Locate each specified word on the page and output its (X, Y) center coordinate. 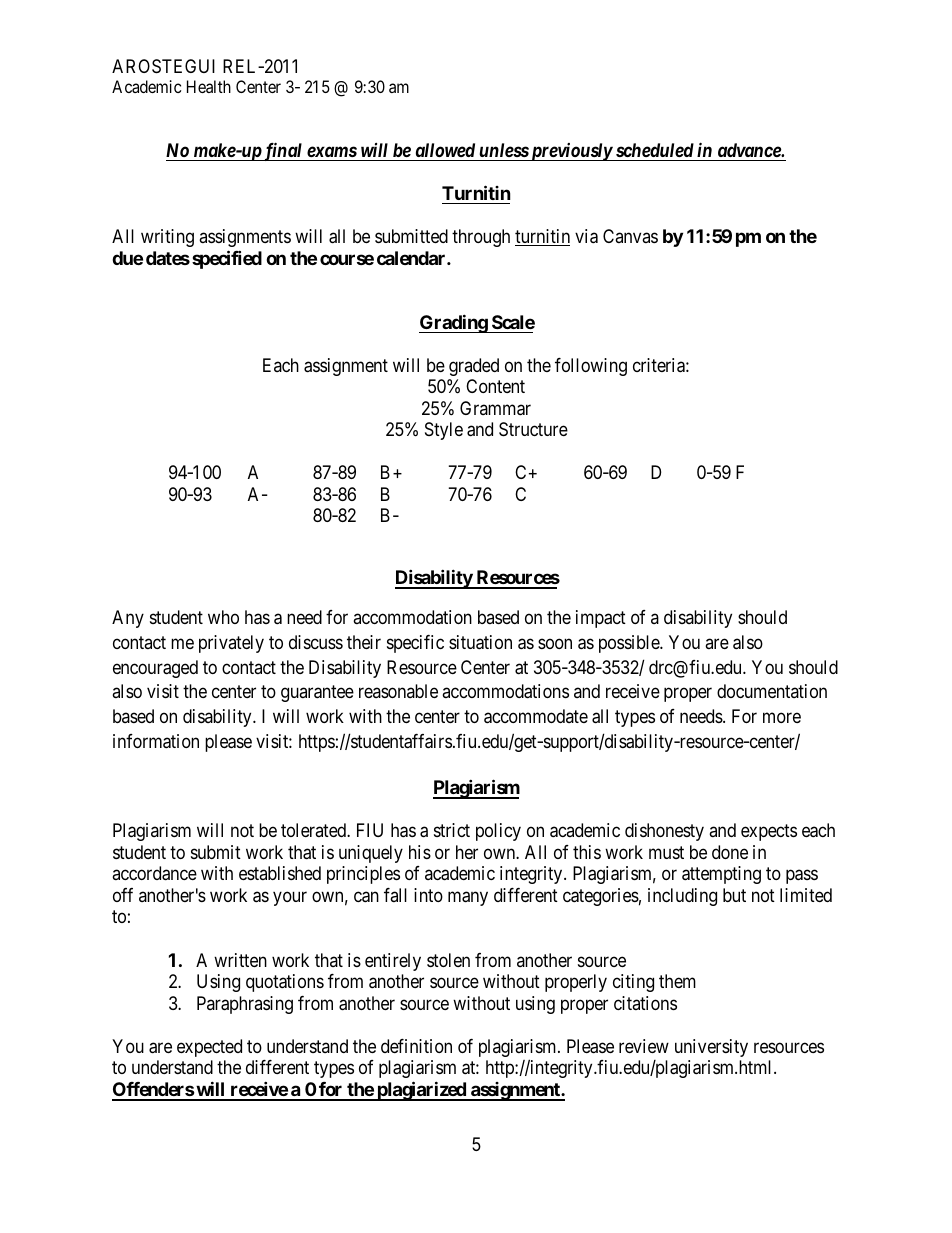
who (223, 617)
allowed (445, 150)
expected (209, 1048)
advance (750, 150)
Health (209, 86)
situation (480, 642)
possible (630, 644)
